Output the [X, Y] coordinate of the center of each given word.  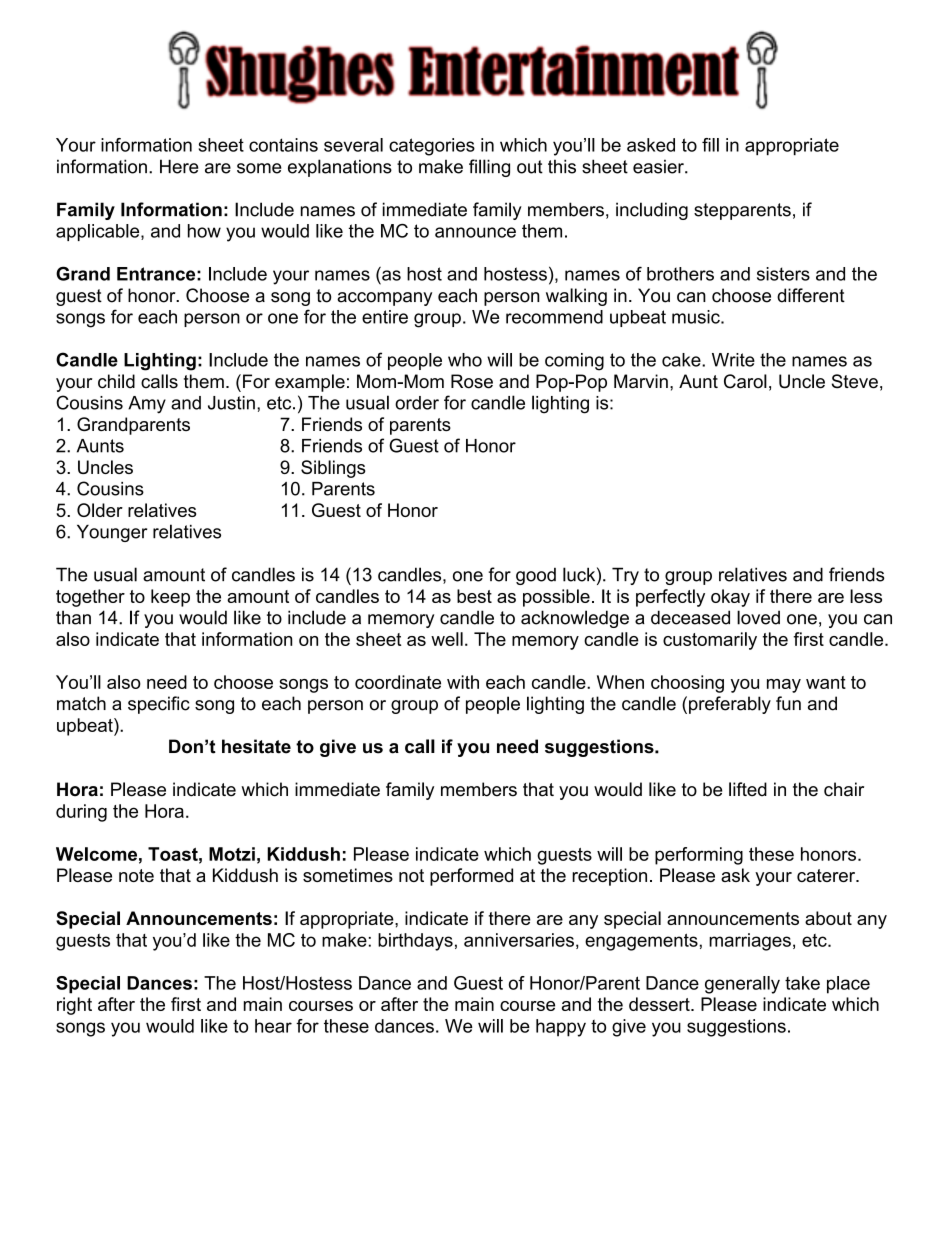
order [417, 403]
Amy [147, 405]
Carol [745, 381]
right [74, 1006]
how [204, 231]
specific [159, 705]
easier [659, 166]
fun [788, 703]
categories [432, 147]
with [463, 682]
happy [561, 1028]
